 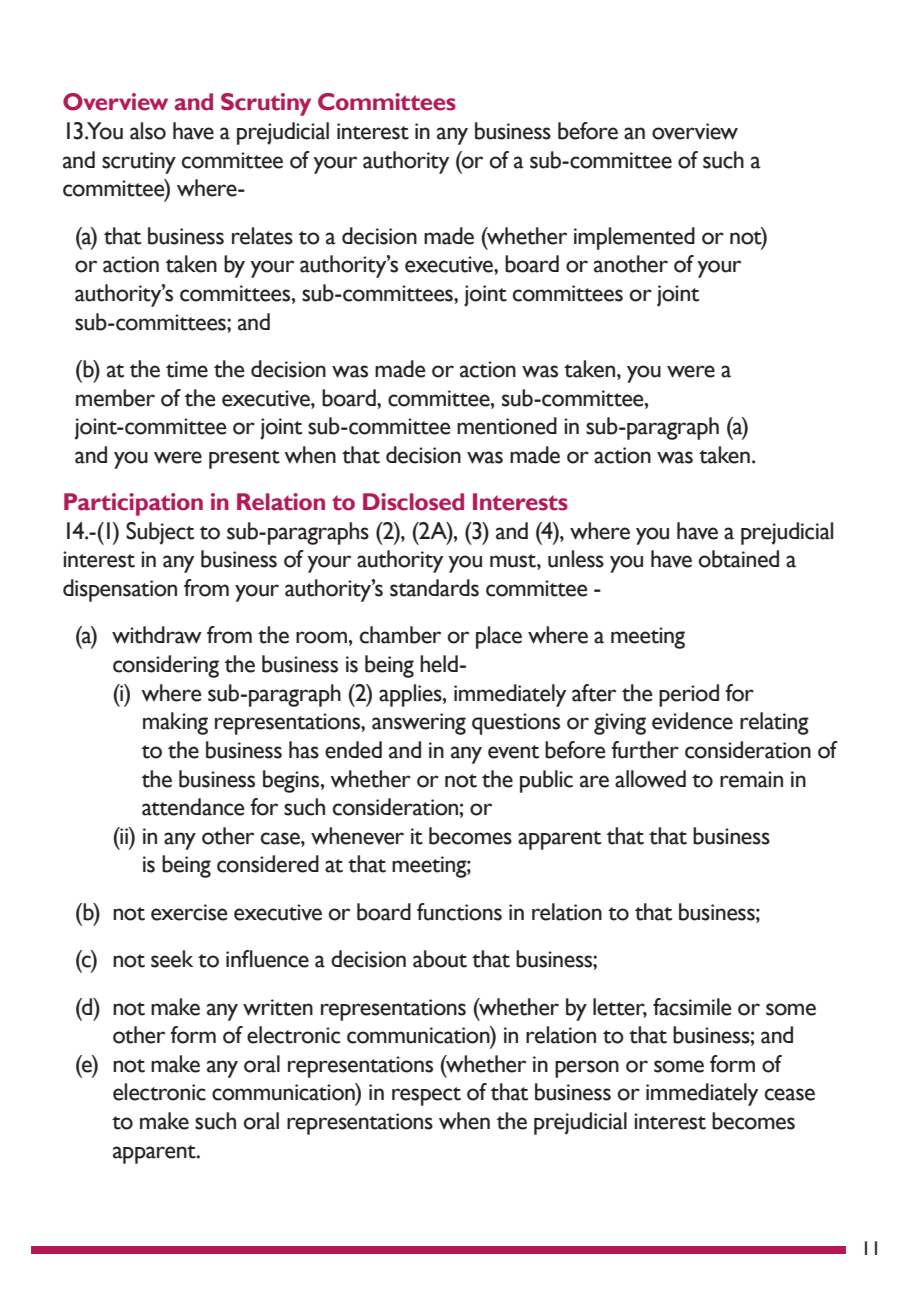 What do you see at coordinates (157, 635) in the document?
I see `withdraw` at bounding box center [157, 635].
